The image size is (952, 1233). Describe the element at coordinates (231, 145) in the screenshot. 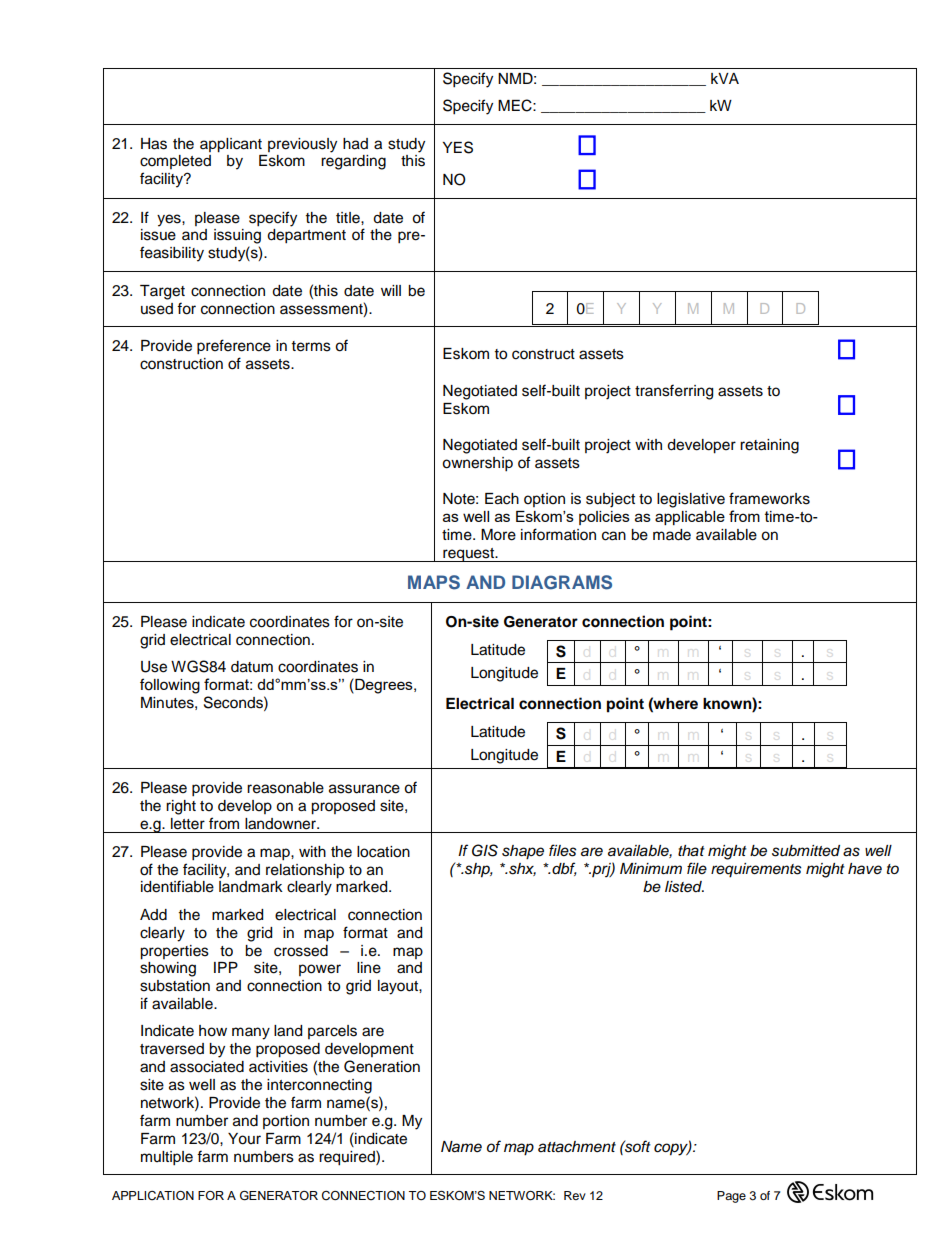

I see `applicant` at that location.
